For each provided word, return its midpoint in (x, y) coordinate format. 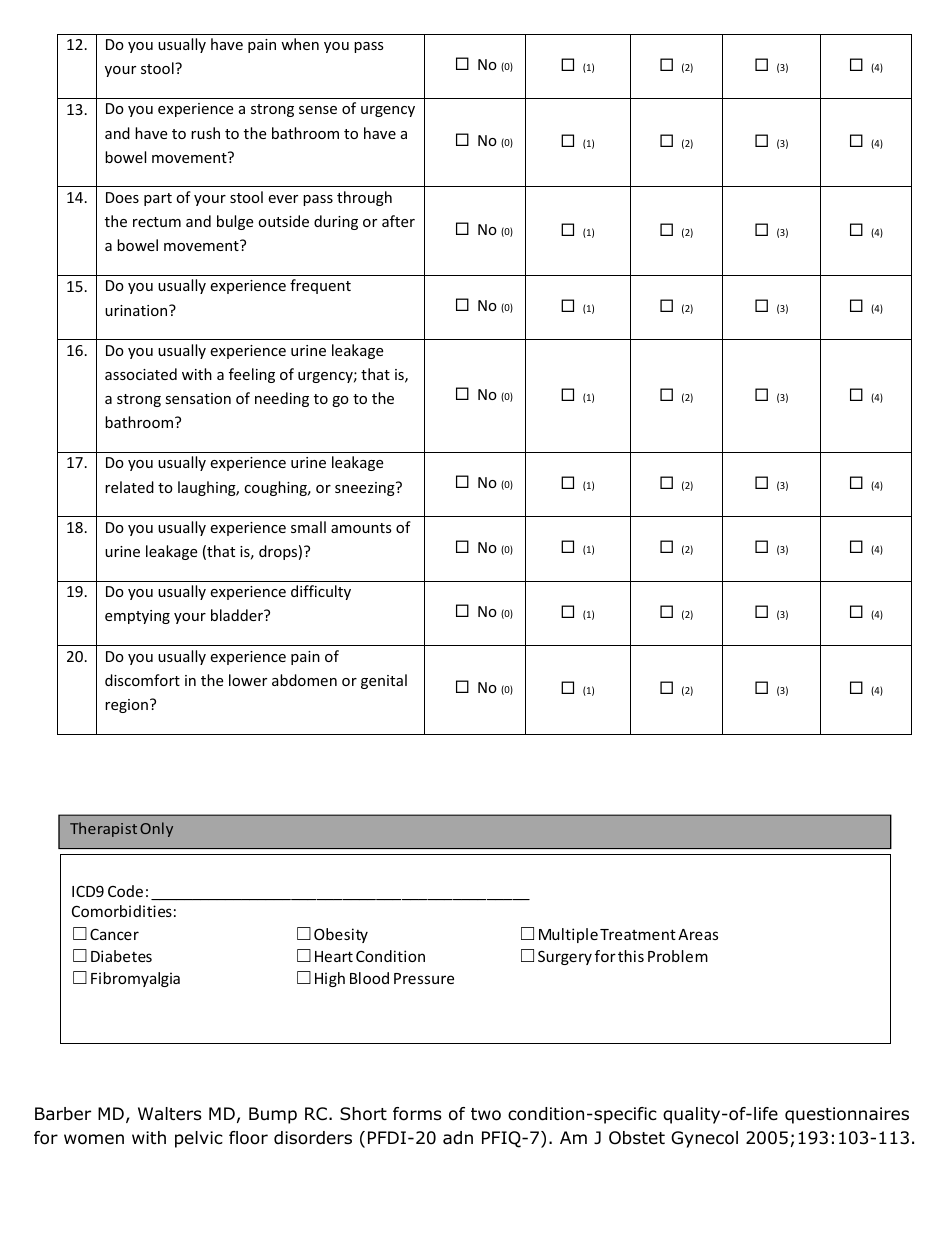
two (486, 1114)
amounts (361, 528)
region (126, 706)
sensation (198, 398)
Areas (698, 934)
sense (318, 110)
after (398, 221)
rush (205, 133)
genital (384, 681)
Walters (170, 1113)
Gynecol (704, 1139)
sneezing (366, 489)
